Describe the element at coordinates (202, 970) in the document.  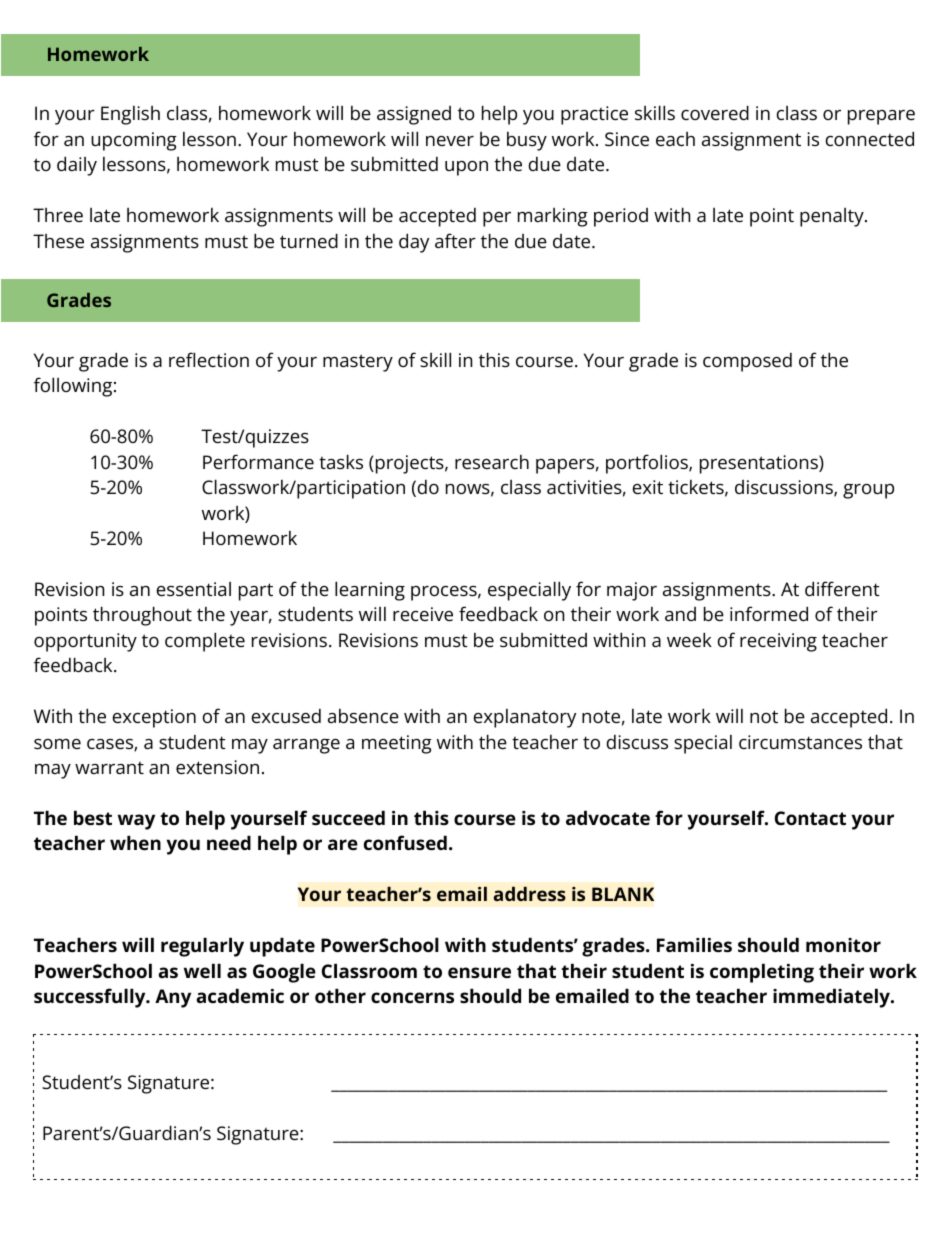
I see `well` at that location.
